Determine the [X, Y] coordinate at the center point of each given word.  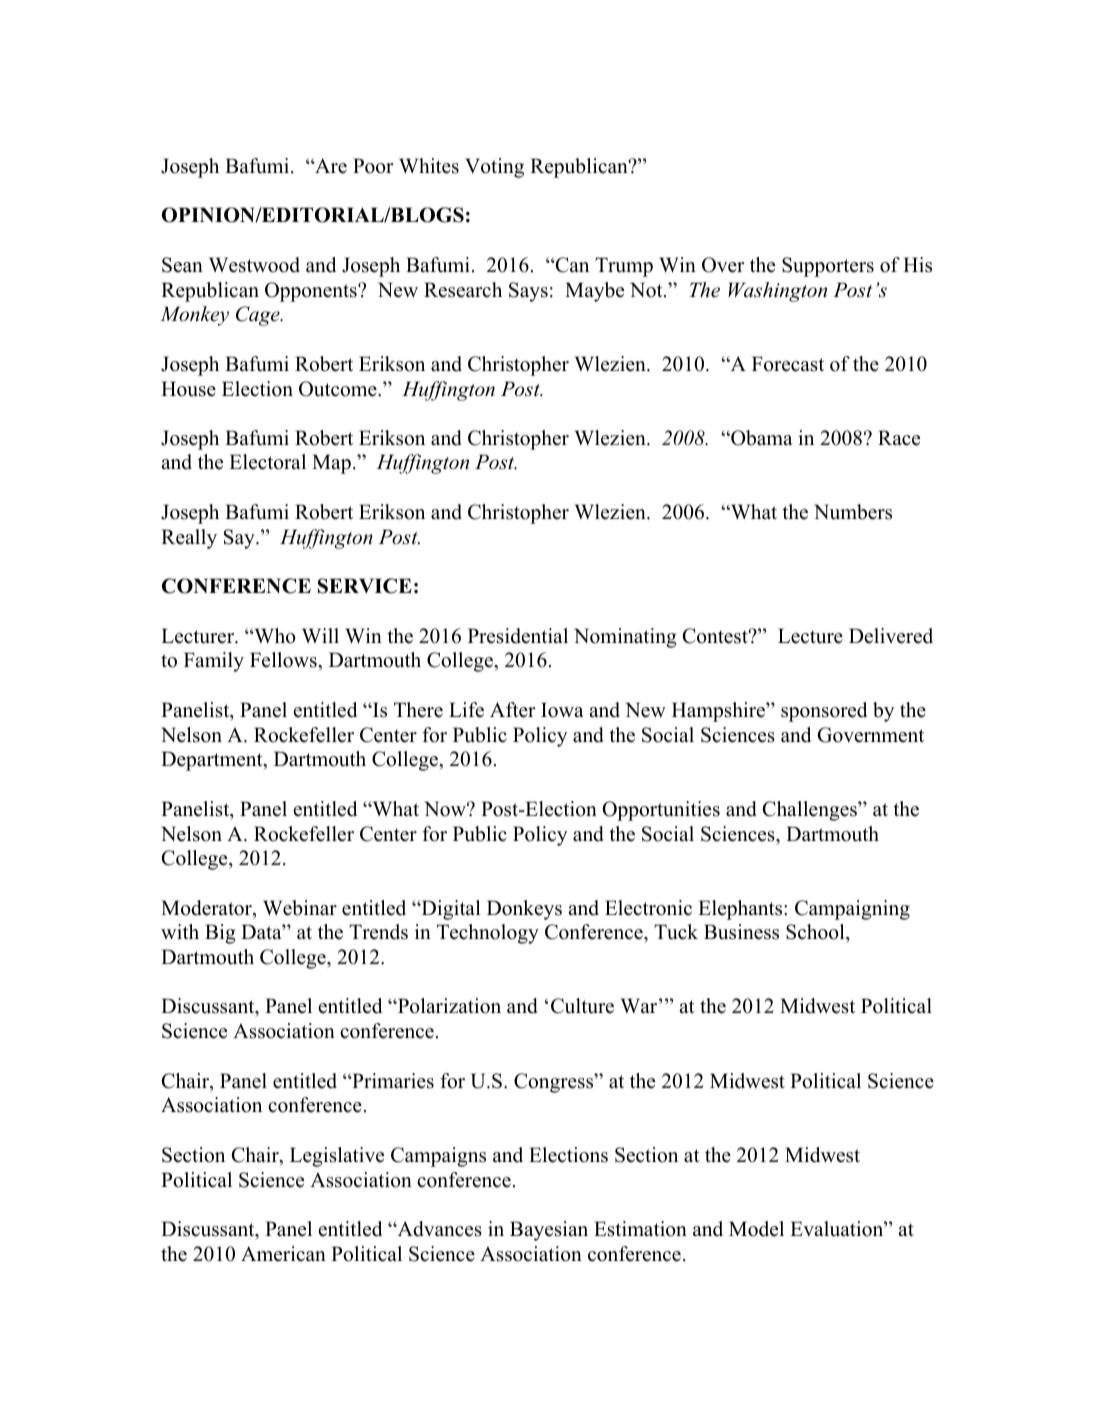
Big [220, 934]
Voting [494, 168]
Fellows [284, 660]
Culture [582, 1006]
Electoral [267, 462]
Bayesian [549, 1231]
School [816, 933]
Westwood [254, 265]
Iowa [562, 710]
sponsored [824, 712]
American [283, 1254]
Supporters [828, 267]
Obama [761, 438]
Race [899, 438]
